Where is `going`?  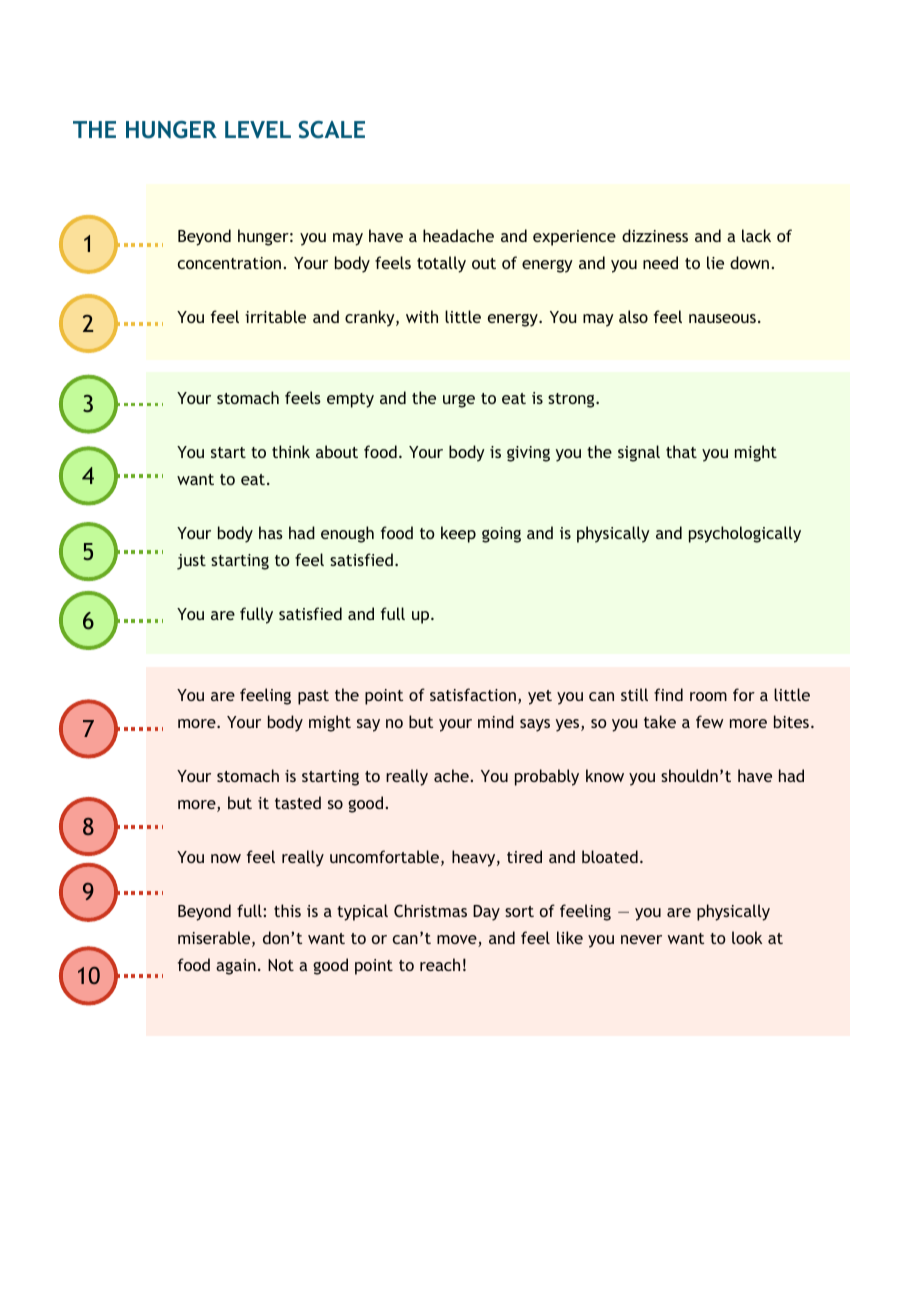
going is located at coordinates (501, 535).
